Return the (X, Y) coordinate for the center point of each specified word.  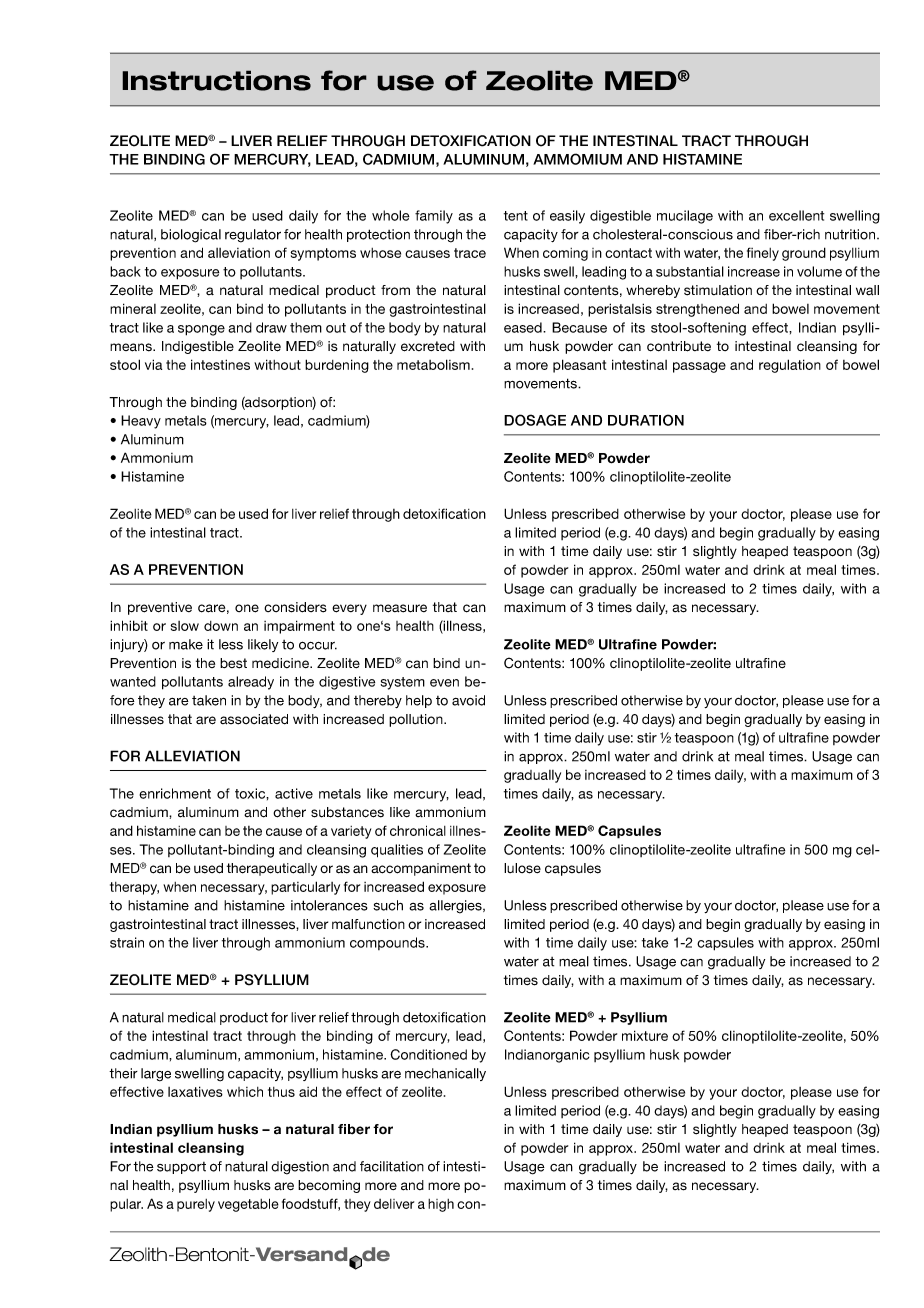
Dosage (535, 420)
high (441, 1205)
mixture (645, 1035)
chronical (418, 830)
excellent (796, 215)
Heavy (141, 422)
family (434, 217)
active (294, 793)
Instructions (216, 80)
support (181, 1168)
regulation (790, 366)
